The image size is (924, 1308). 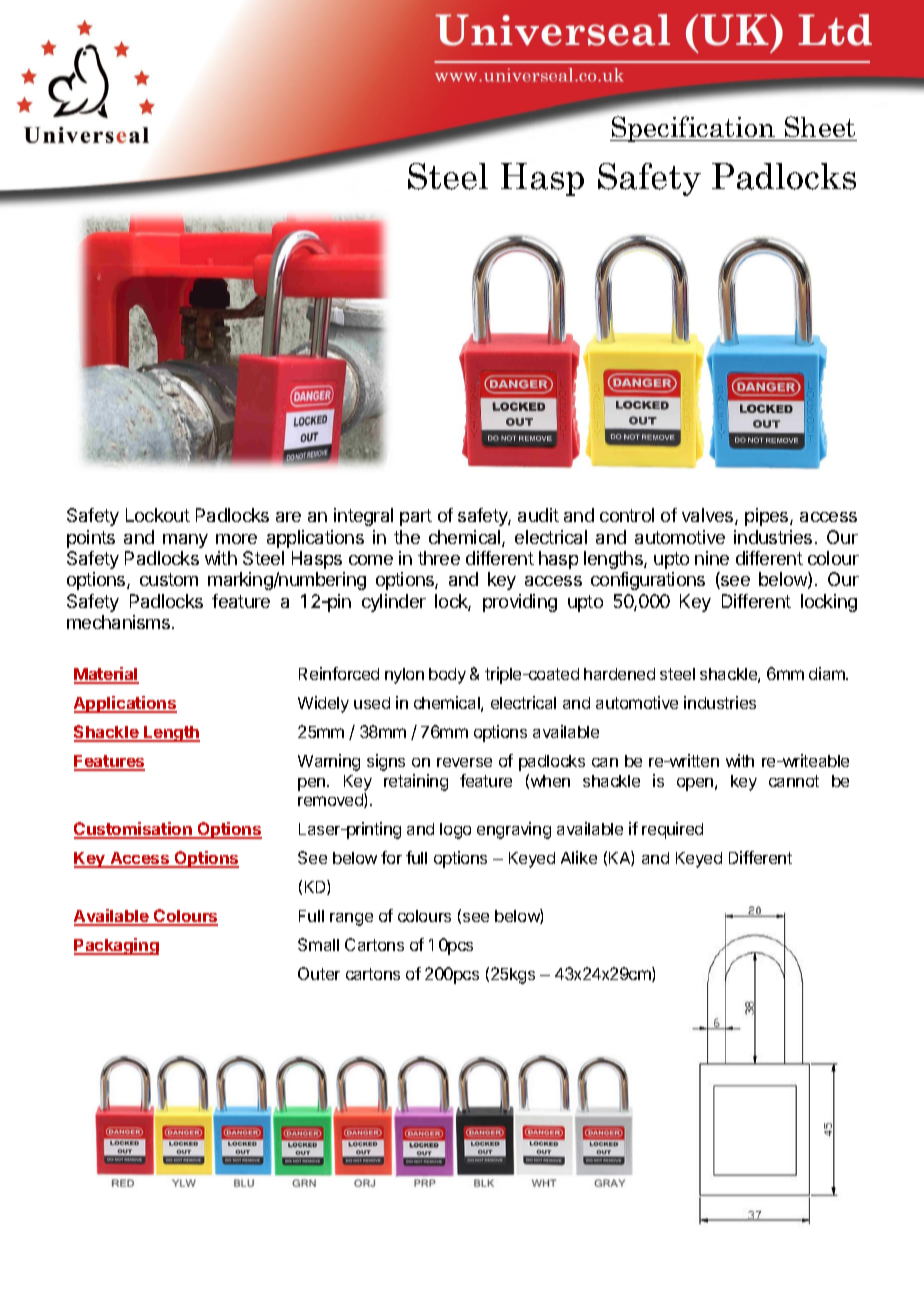 I want to click on nine, so click(x=712, y=558).
